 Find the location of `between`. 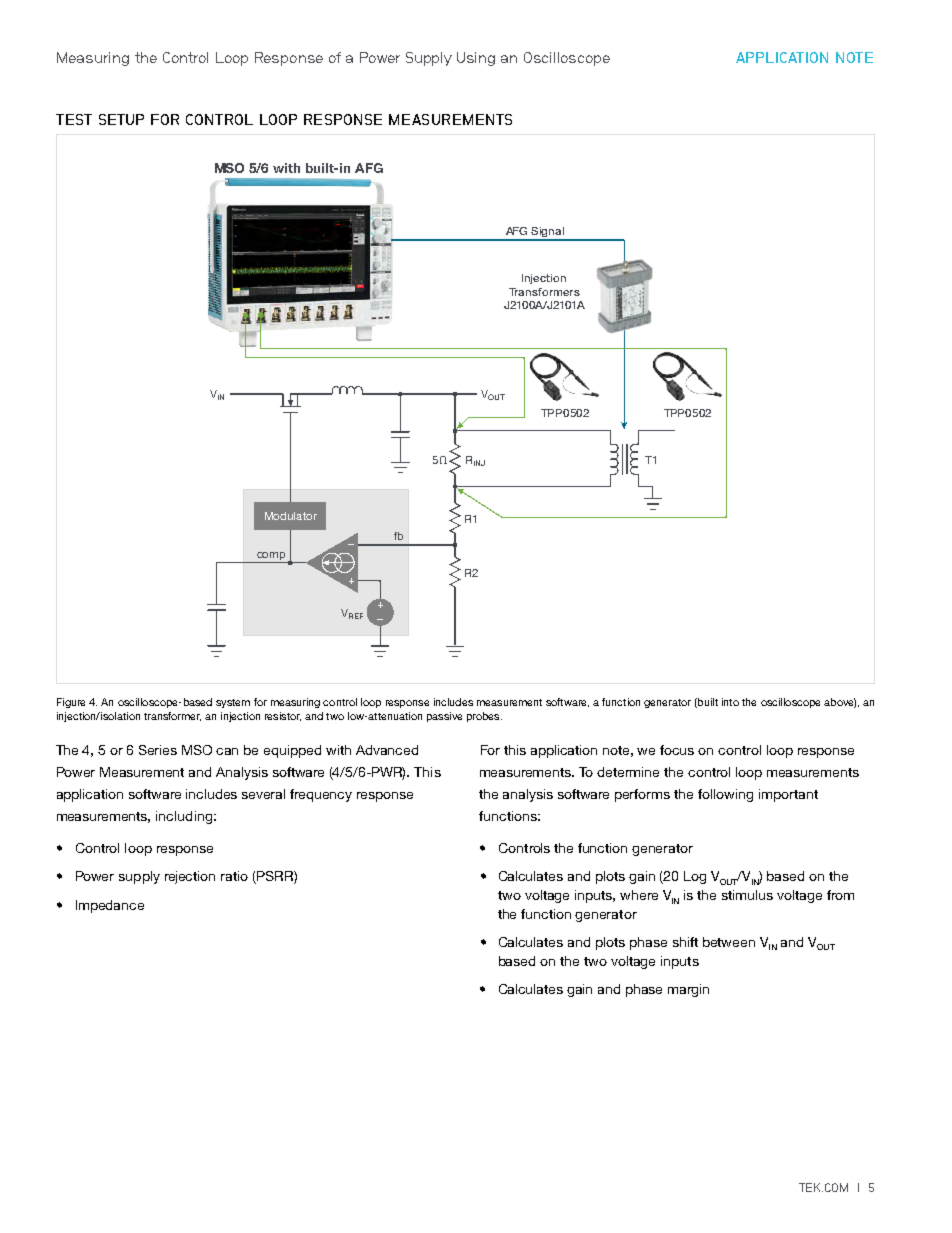

between is located at coordinates (729, 942).
